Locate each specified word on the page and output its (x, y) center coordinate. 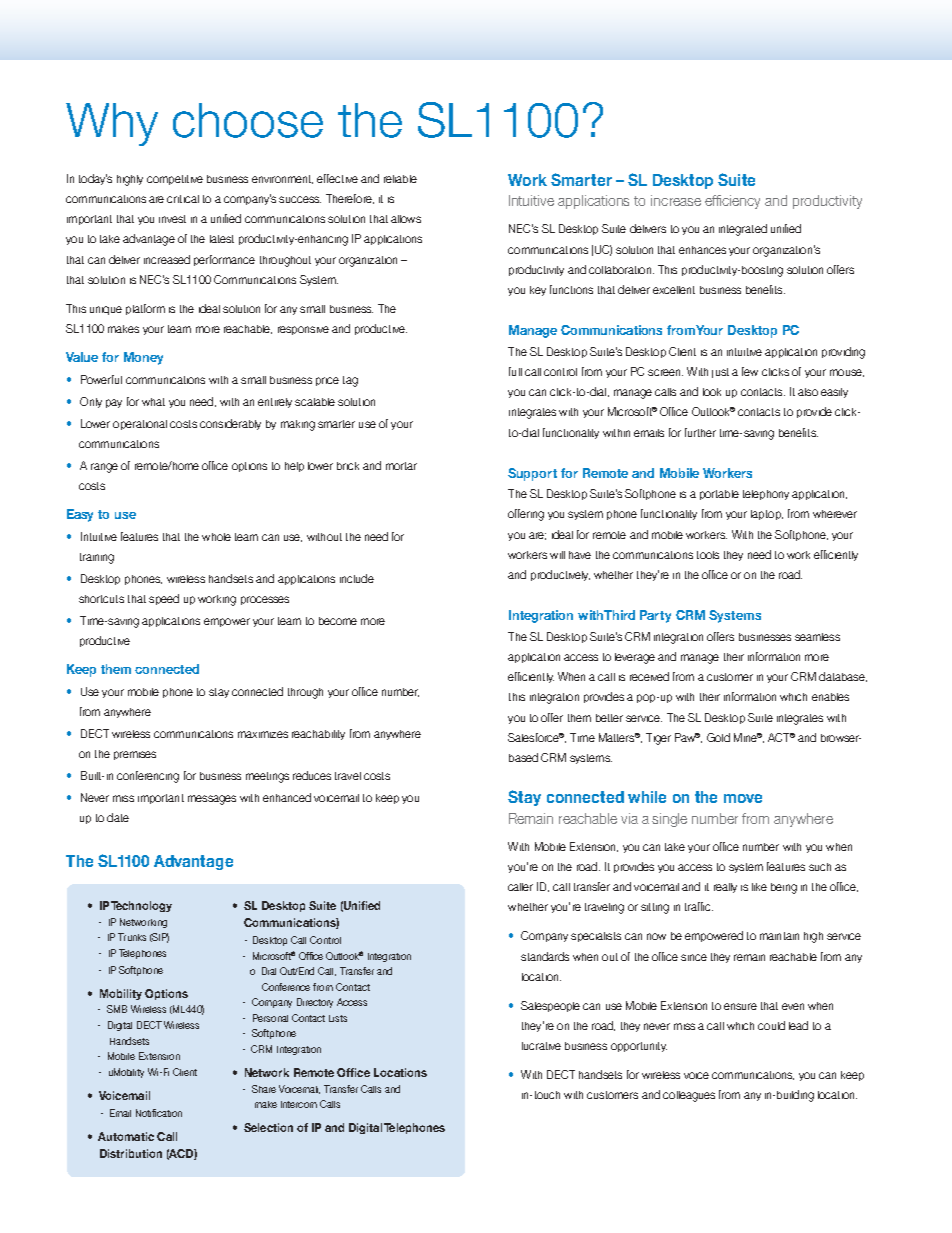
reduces (312, 775)
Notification (159, 1113)
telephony (766, 495)
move (743, 798)
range (104, 468)
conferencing (148, 777)
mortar (401, 466)
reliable (400, 179)
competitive (175, 180)
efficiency (732, 202)
